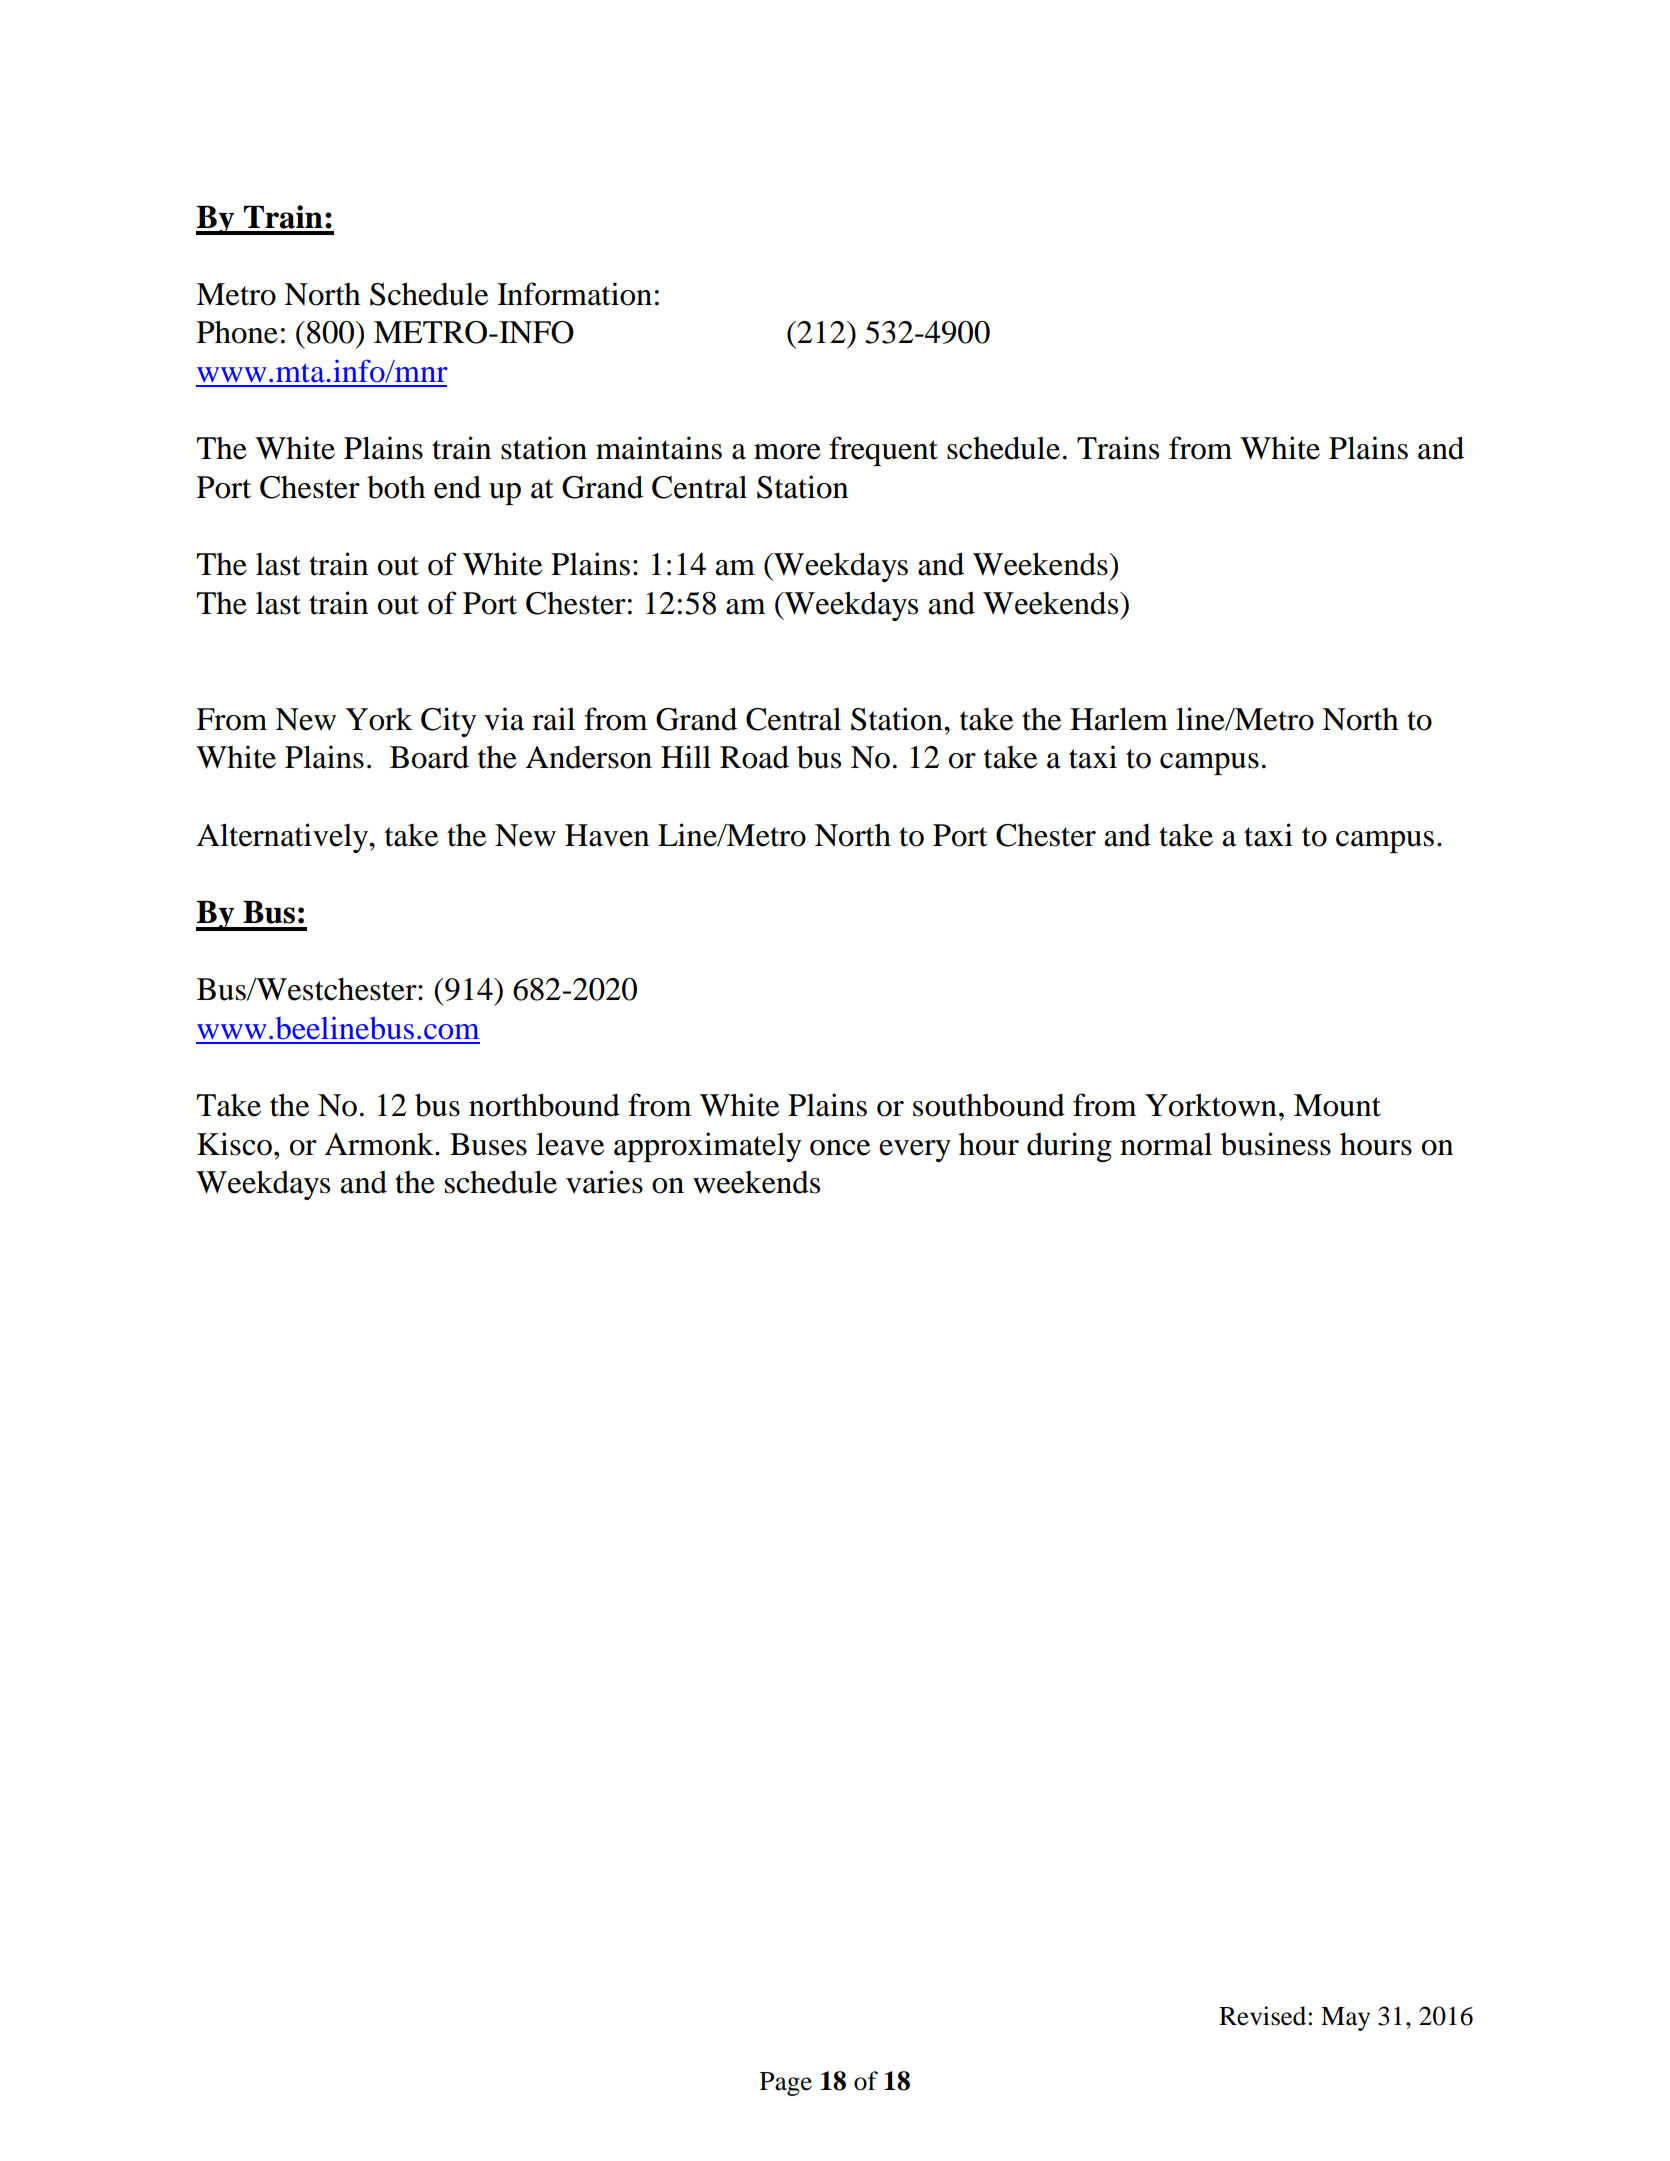 The image size is (1670, 2161). I want to click on more, so click(787, 452).
